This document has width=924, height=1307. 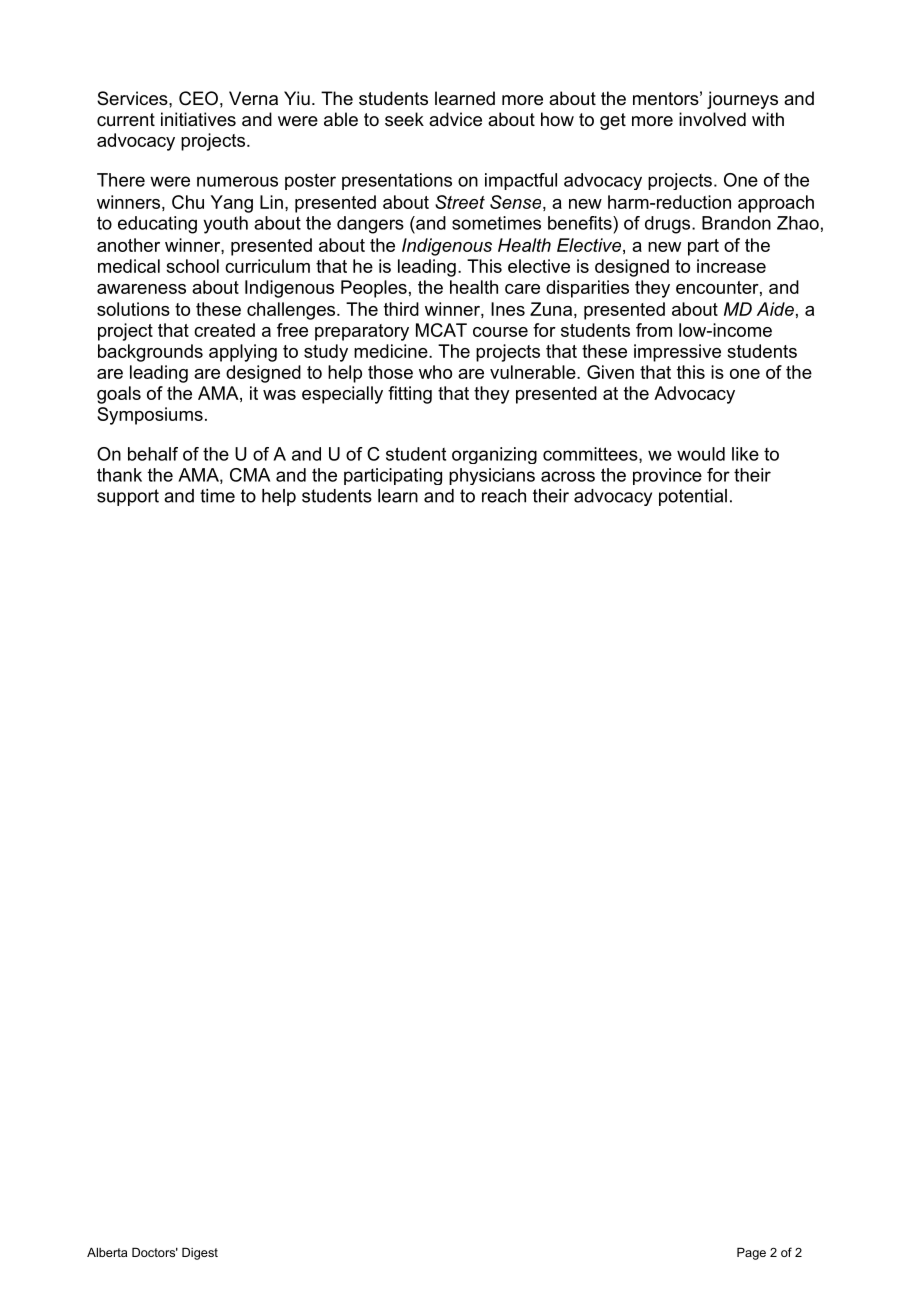 I want to click on initiatives, so click(x=198, y=119).
